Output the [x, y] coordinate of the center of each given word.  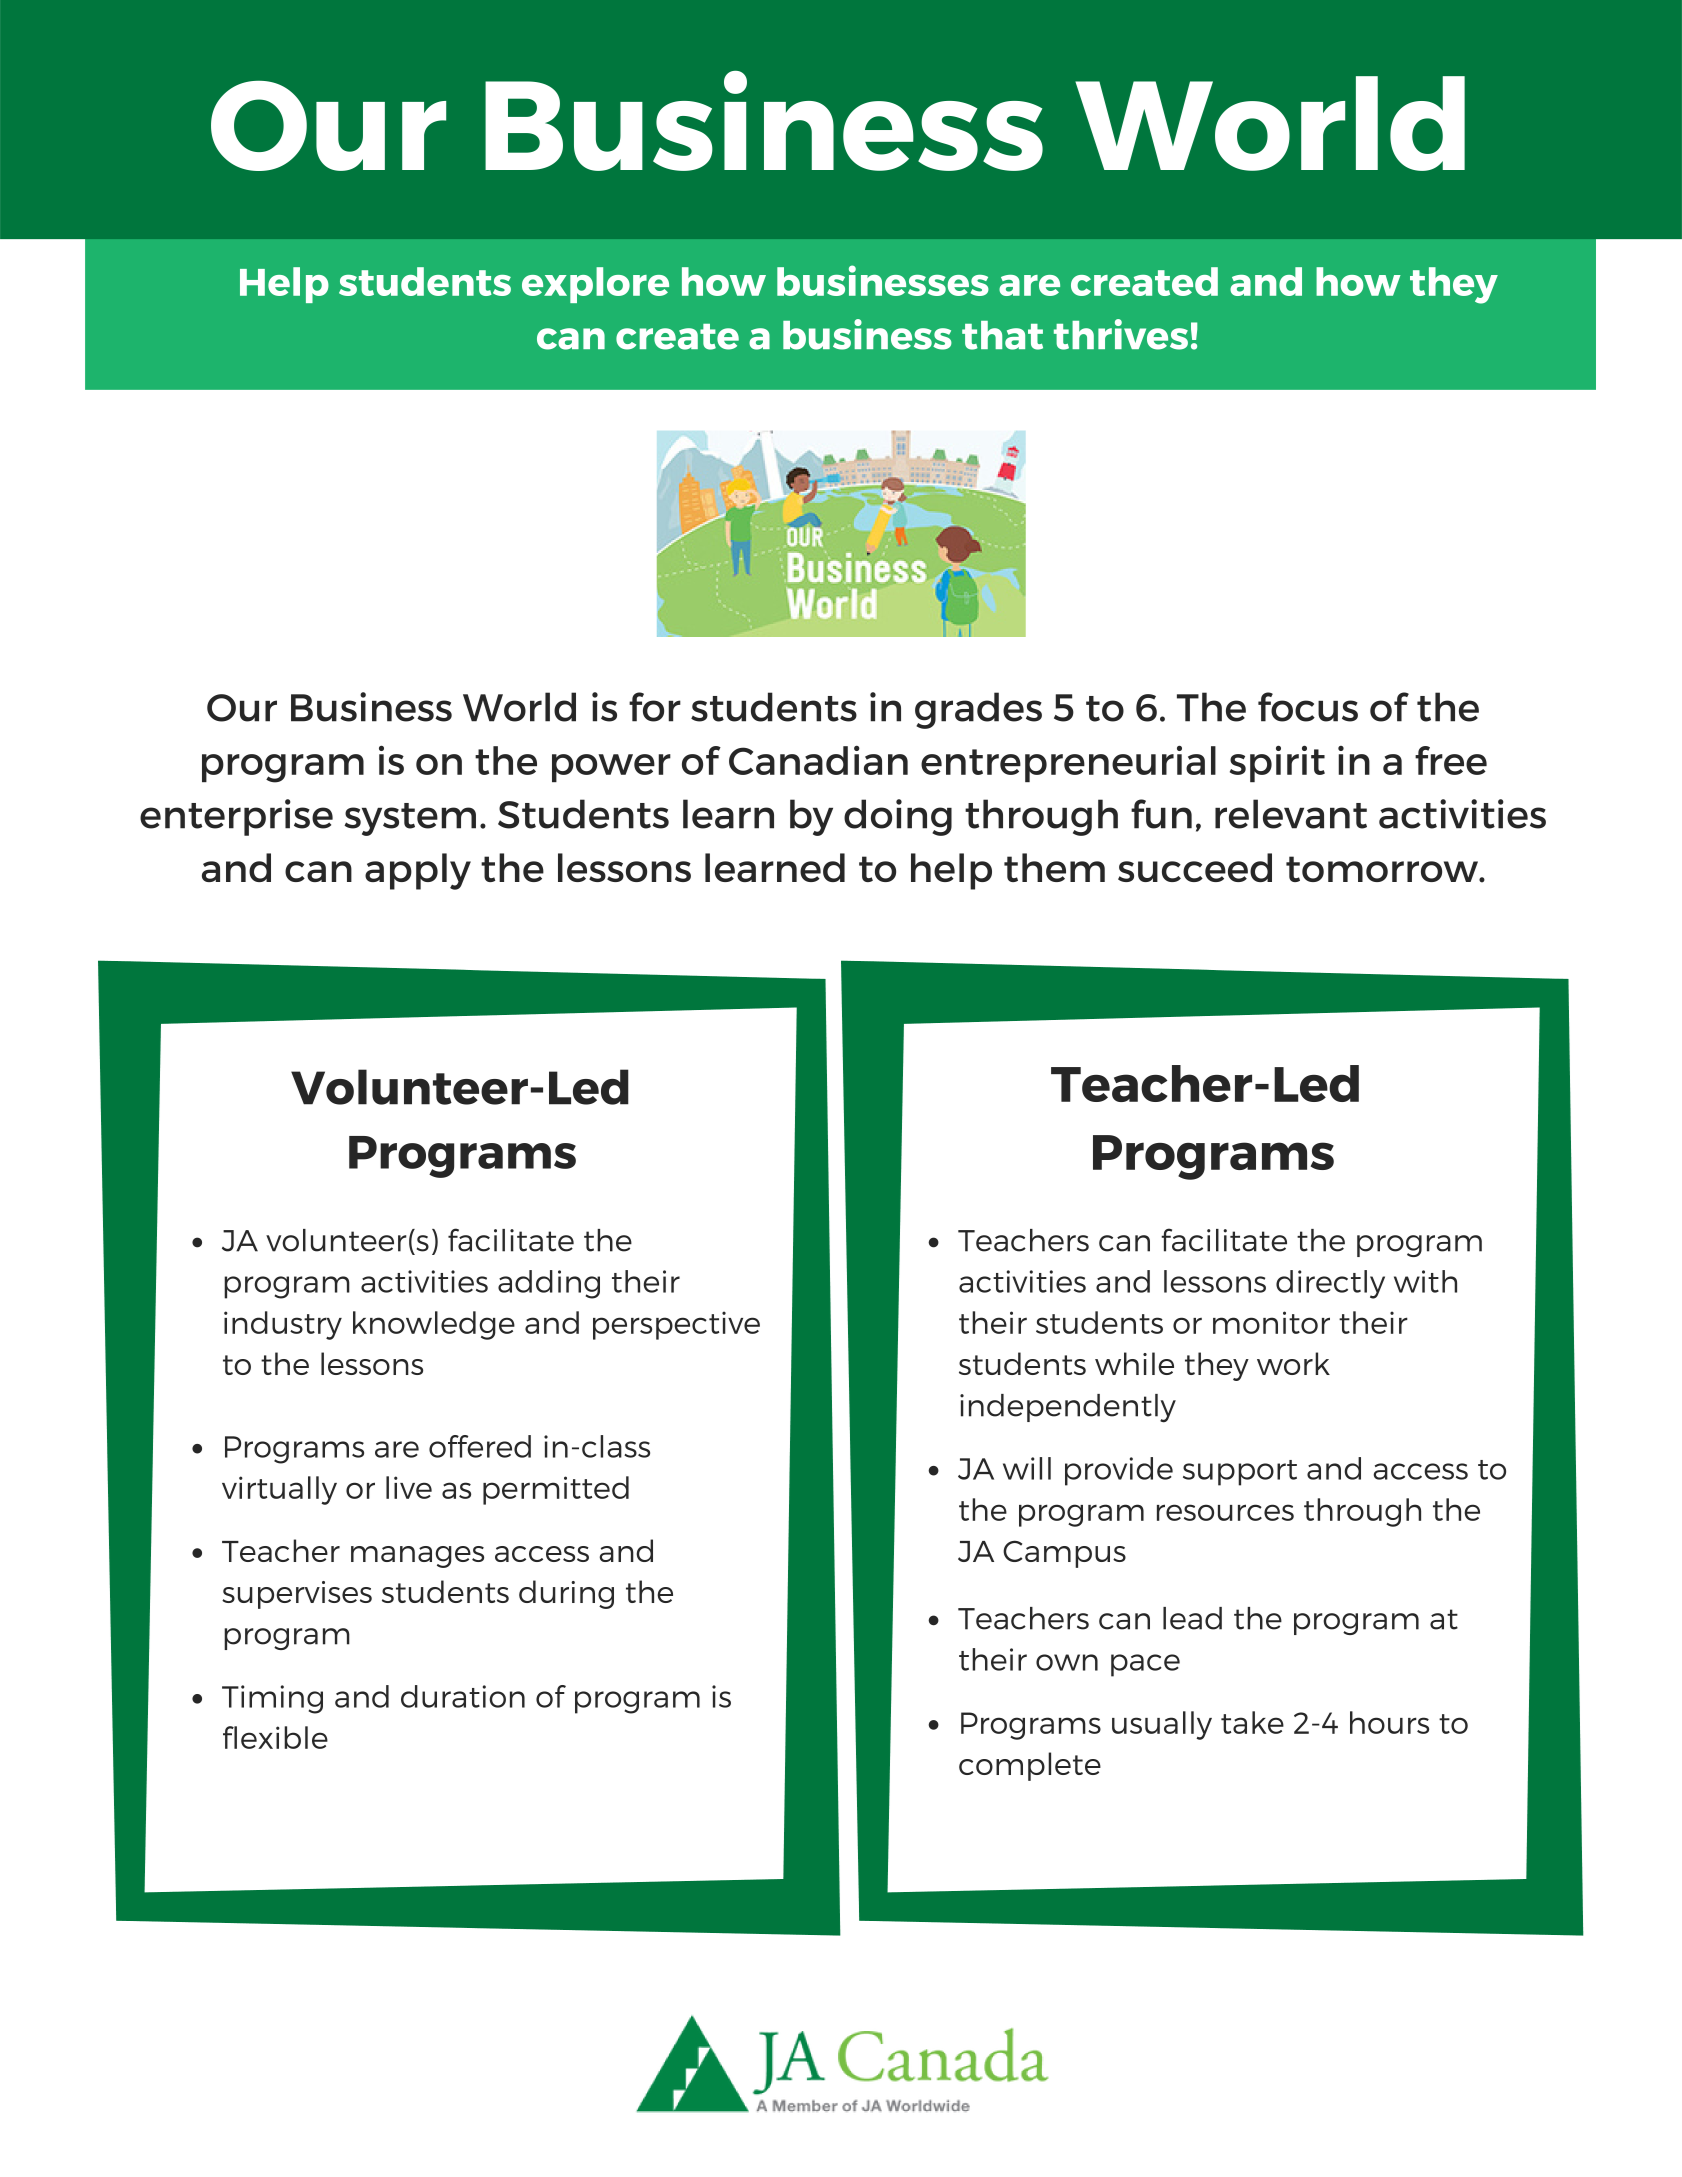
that [1002, 335]
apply [418, 871]
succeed [1195, 867]
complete [1030, 1766]
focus [1308, 707]
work [1293, 1363]
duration [463, 1696]
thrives [1121, 334]
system [410, 819]
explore [595, 285]
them [1054, 867]
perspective [676, 1325]
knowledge [434, 1325]
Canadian [818, 760]
